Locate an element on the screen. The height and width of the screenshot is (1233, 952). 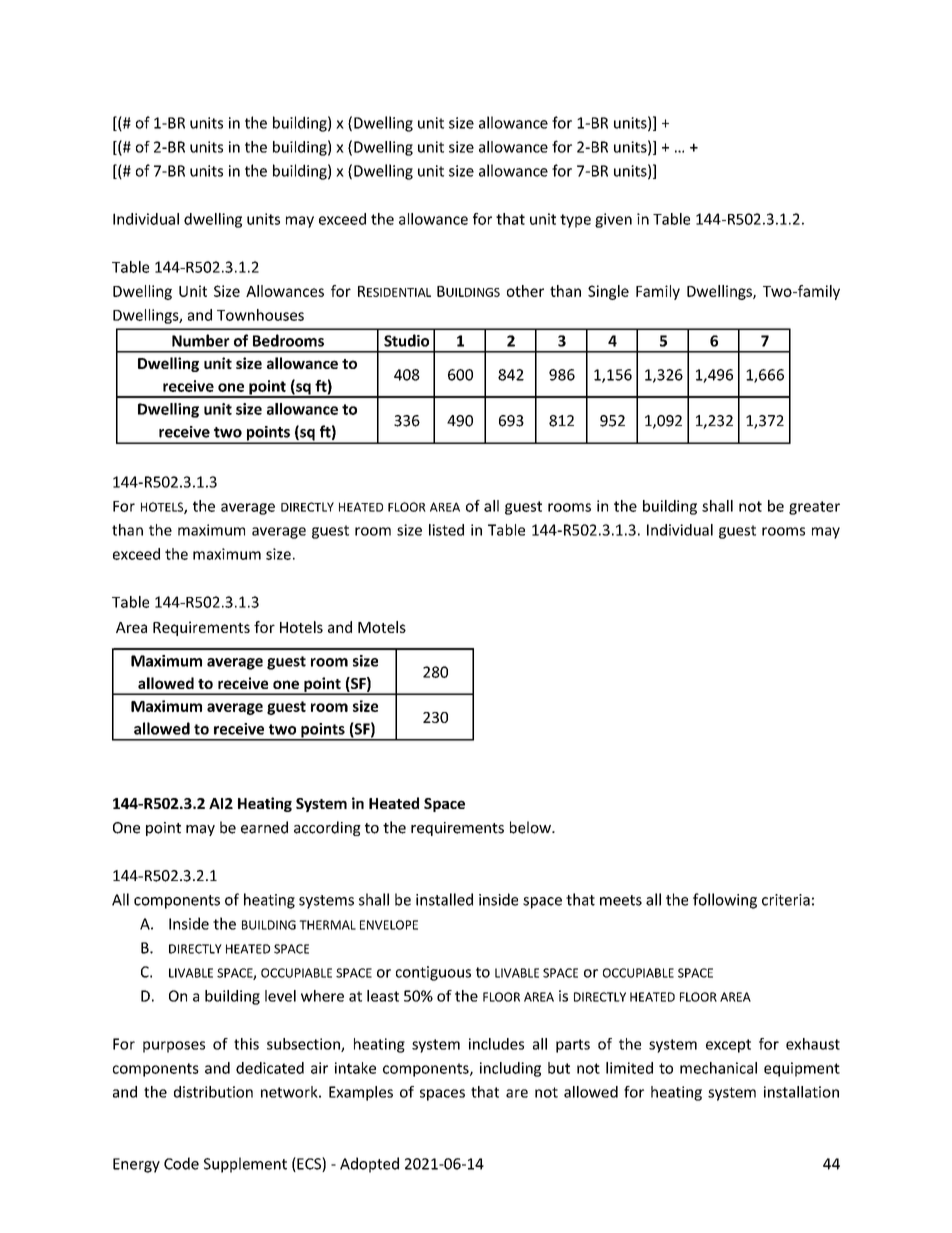
Supplement is located at coordinates (245, 1165).
